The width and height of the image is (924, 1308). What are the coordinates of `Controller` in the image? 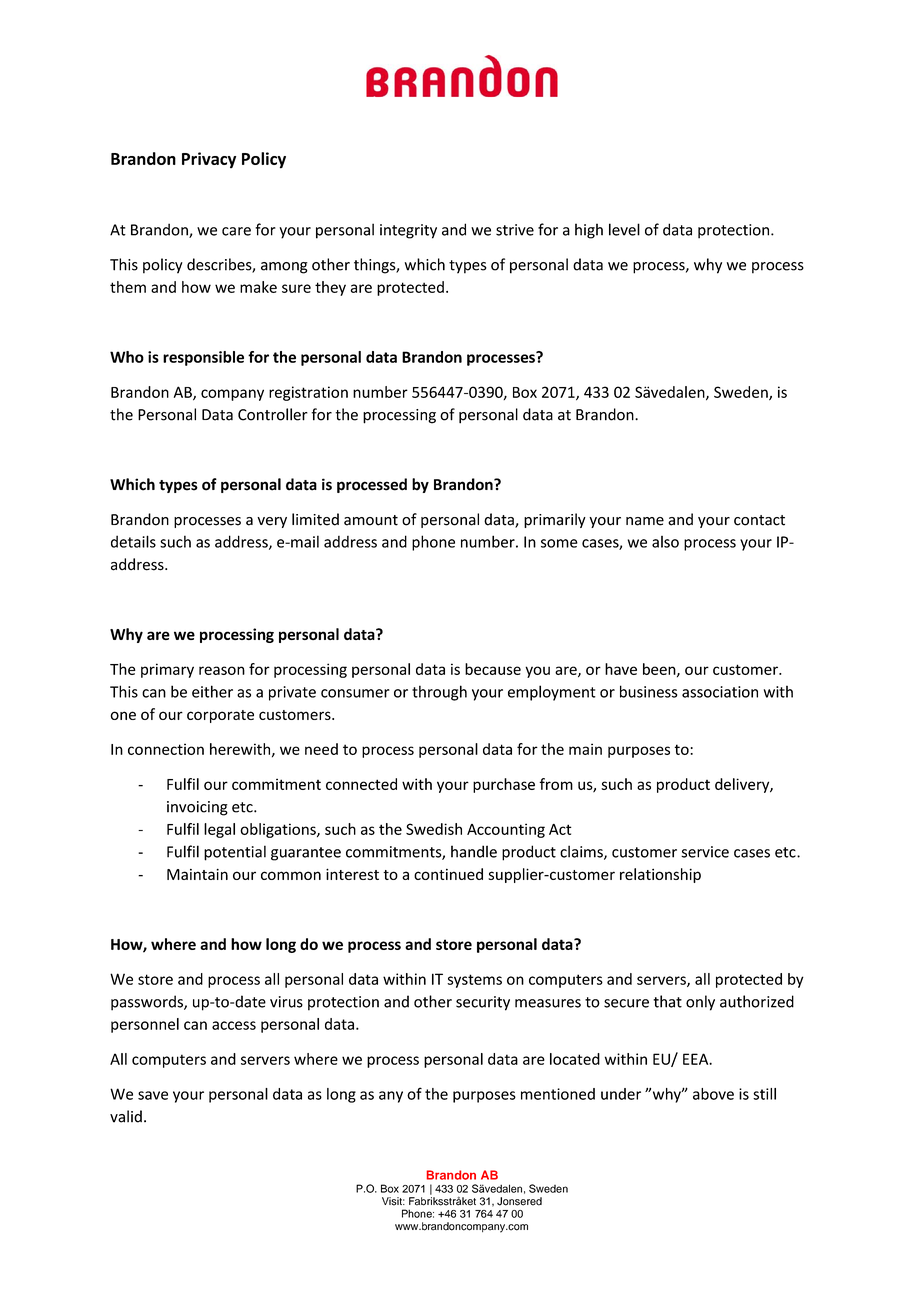 It's located at (273, 414).
